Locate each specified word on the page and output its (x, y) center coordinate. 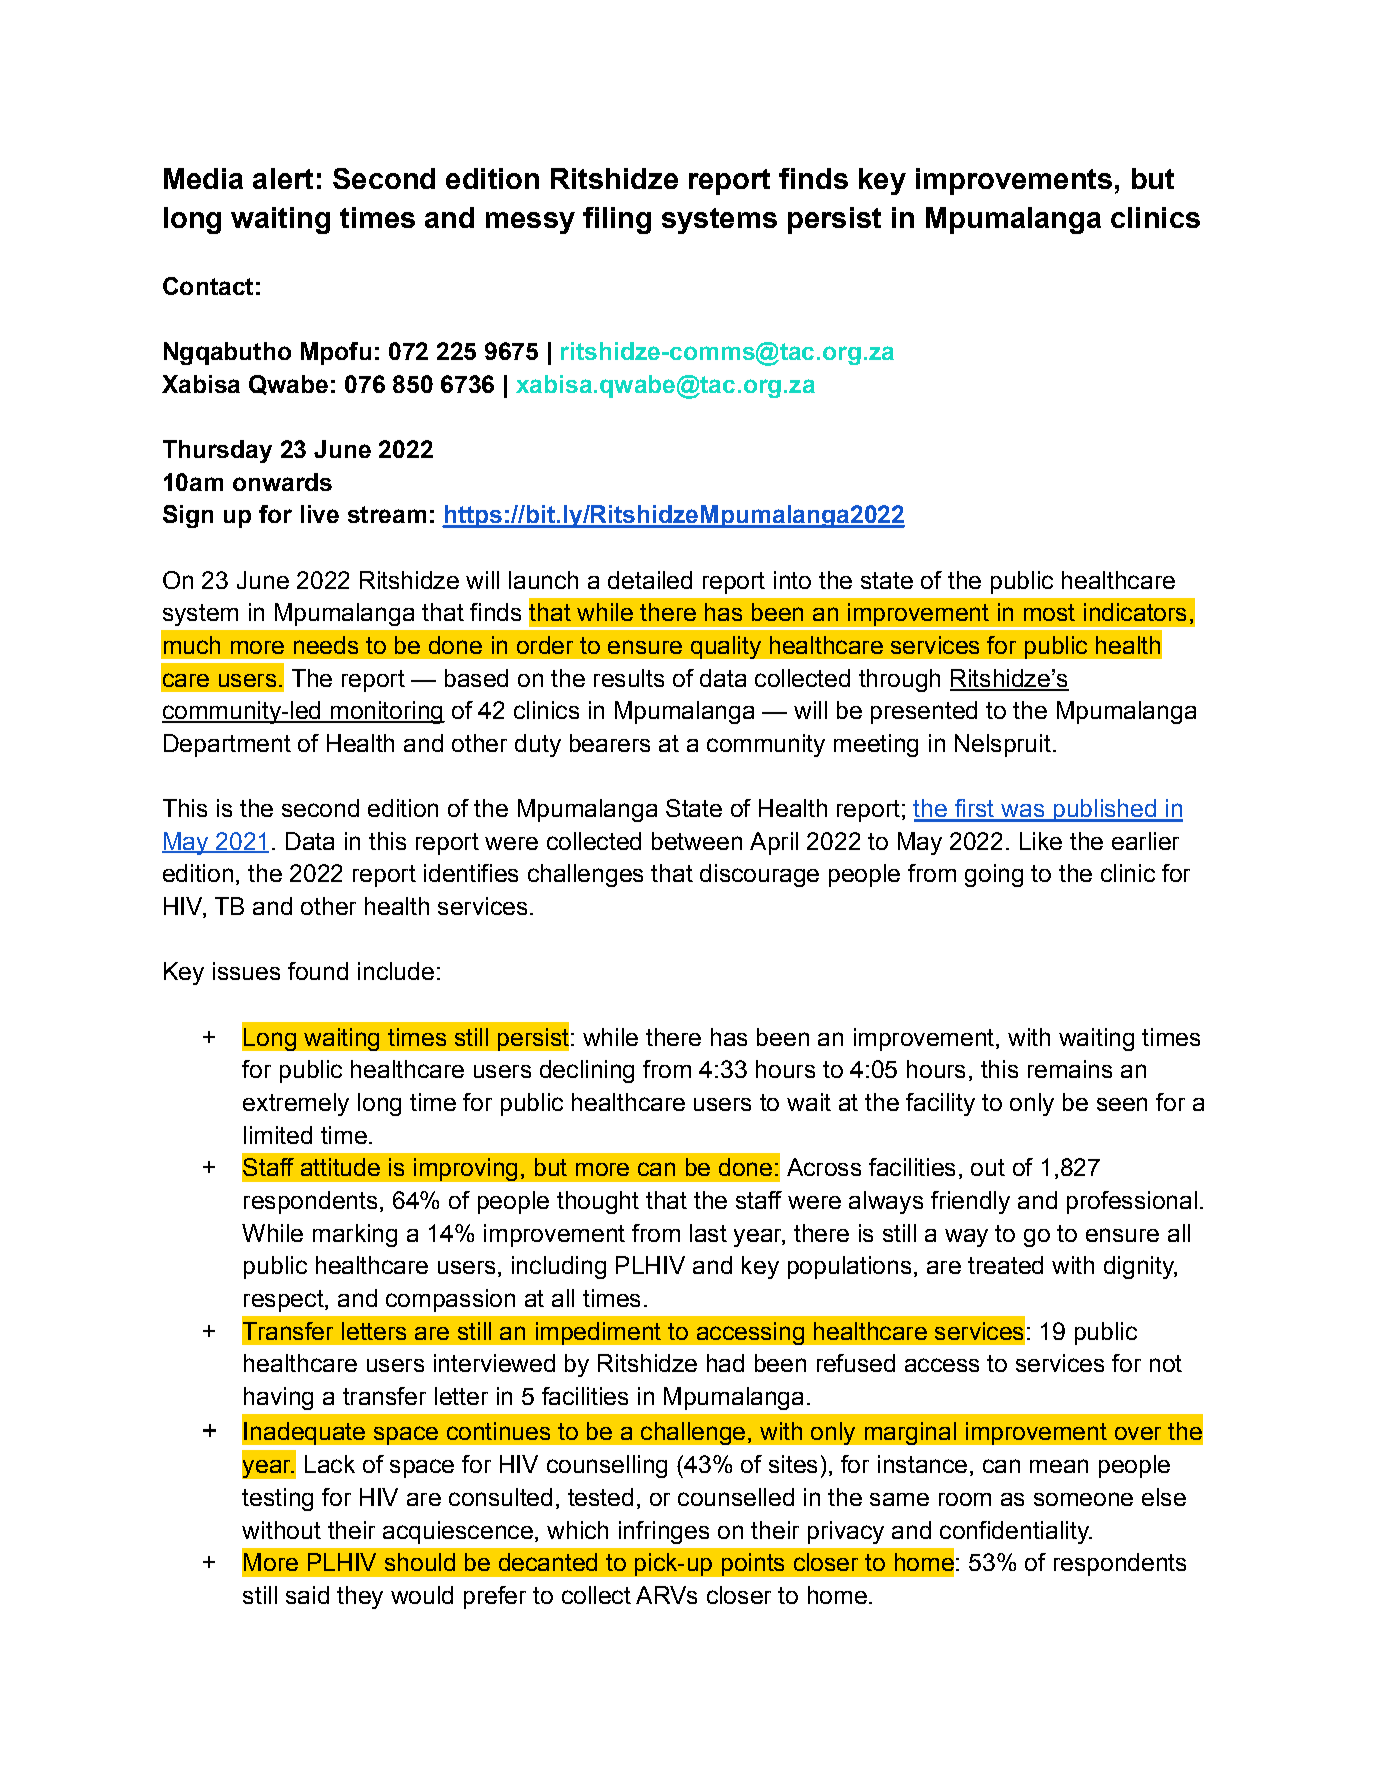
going (994, 875)
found (318, 971)
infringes (664, 1532)
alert (283, 178)
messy (530, 223)
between (697, 841)
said (307, 1595)
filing (617, 220)
